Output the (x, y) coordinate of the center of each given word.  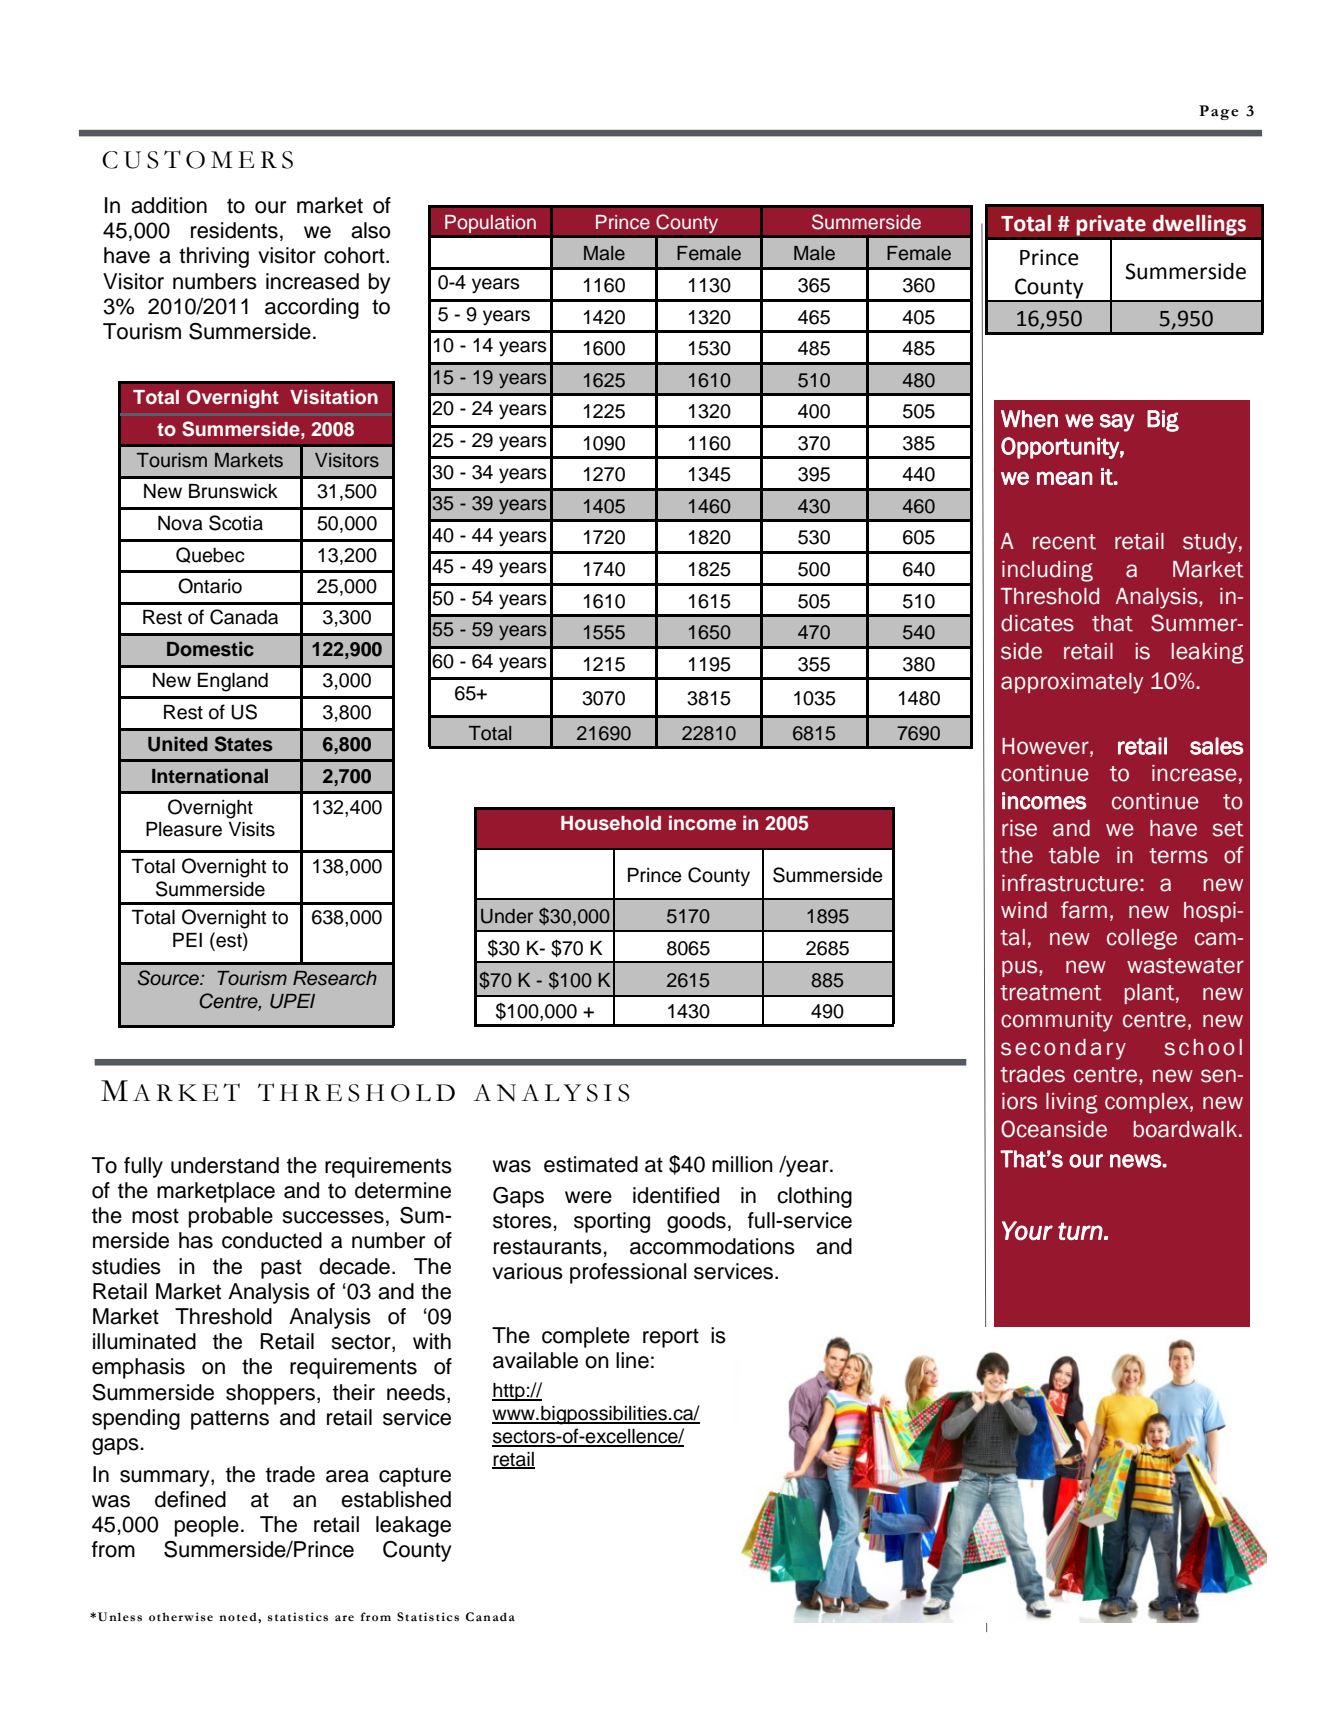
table (1074, 855)
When (1029, 419)
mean (1065, 478)
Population (490, 224)
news (1135, 1161)
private (1111, 225)
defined (190, 1499)
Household (611, 823)
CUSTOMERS (197, 159)
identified (676, 1195)
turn (1080, 1231)
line (632, 1360)
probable (231, 1217)
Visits (252, 829)
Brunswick (233, 491)
